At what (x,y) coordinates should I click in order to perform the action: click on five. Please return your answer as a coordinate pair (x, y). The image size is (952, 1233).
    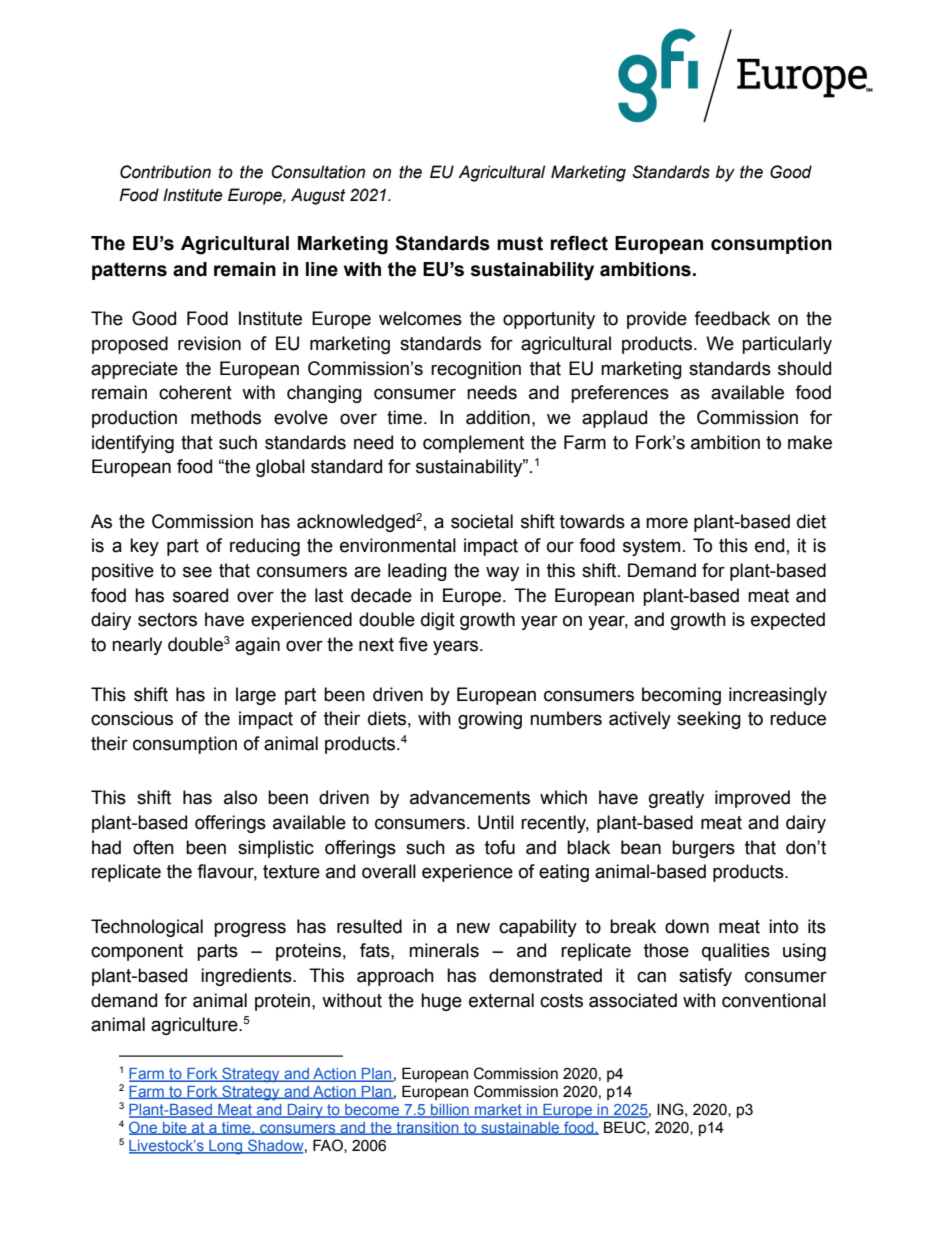
    Looking at the image, I should click on (413, 644).
